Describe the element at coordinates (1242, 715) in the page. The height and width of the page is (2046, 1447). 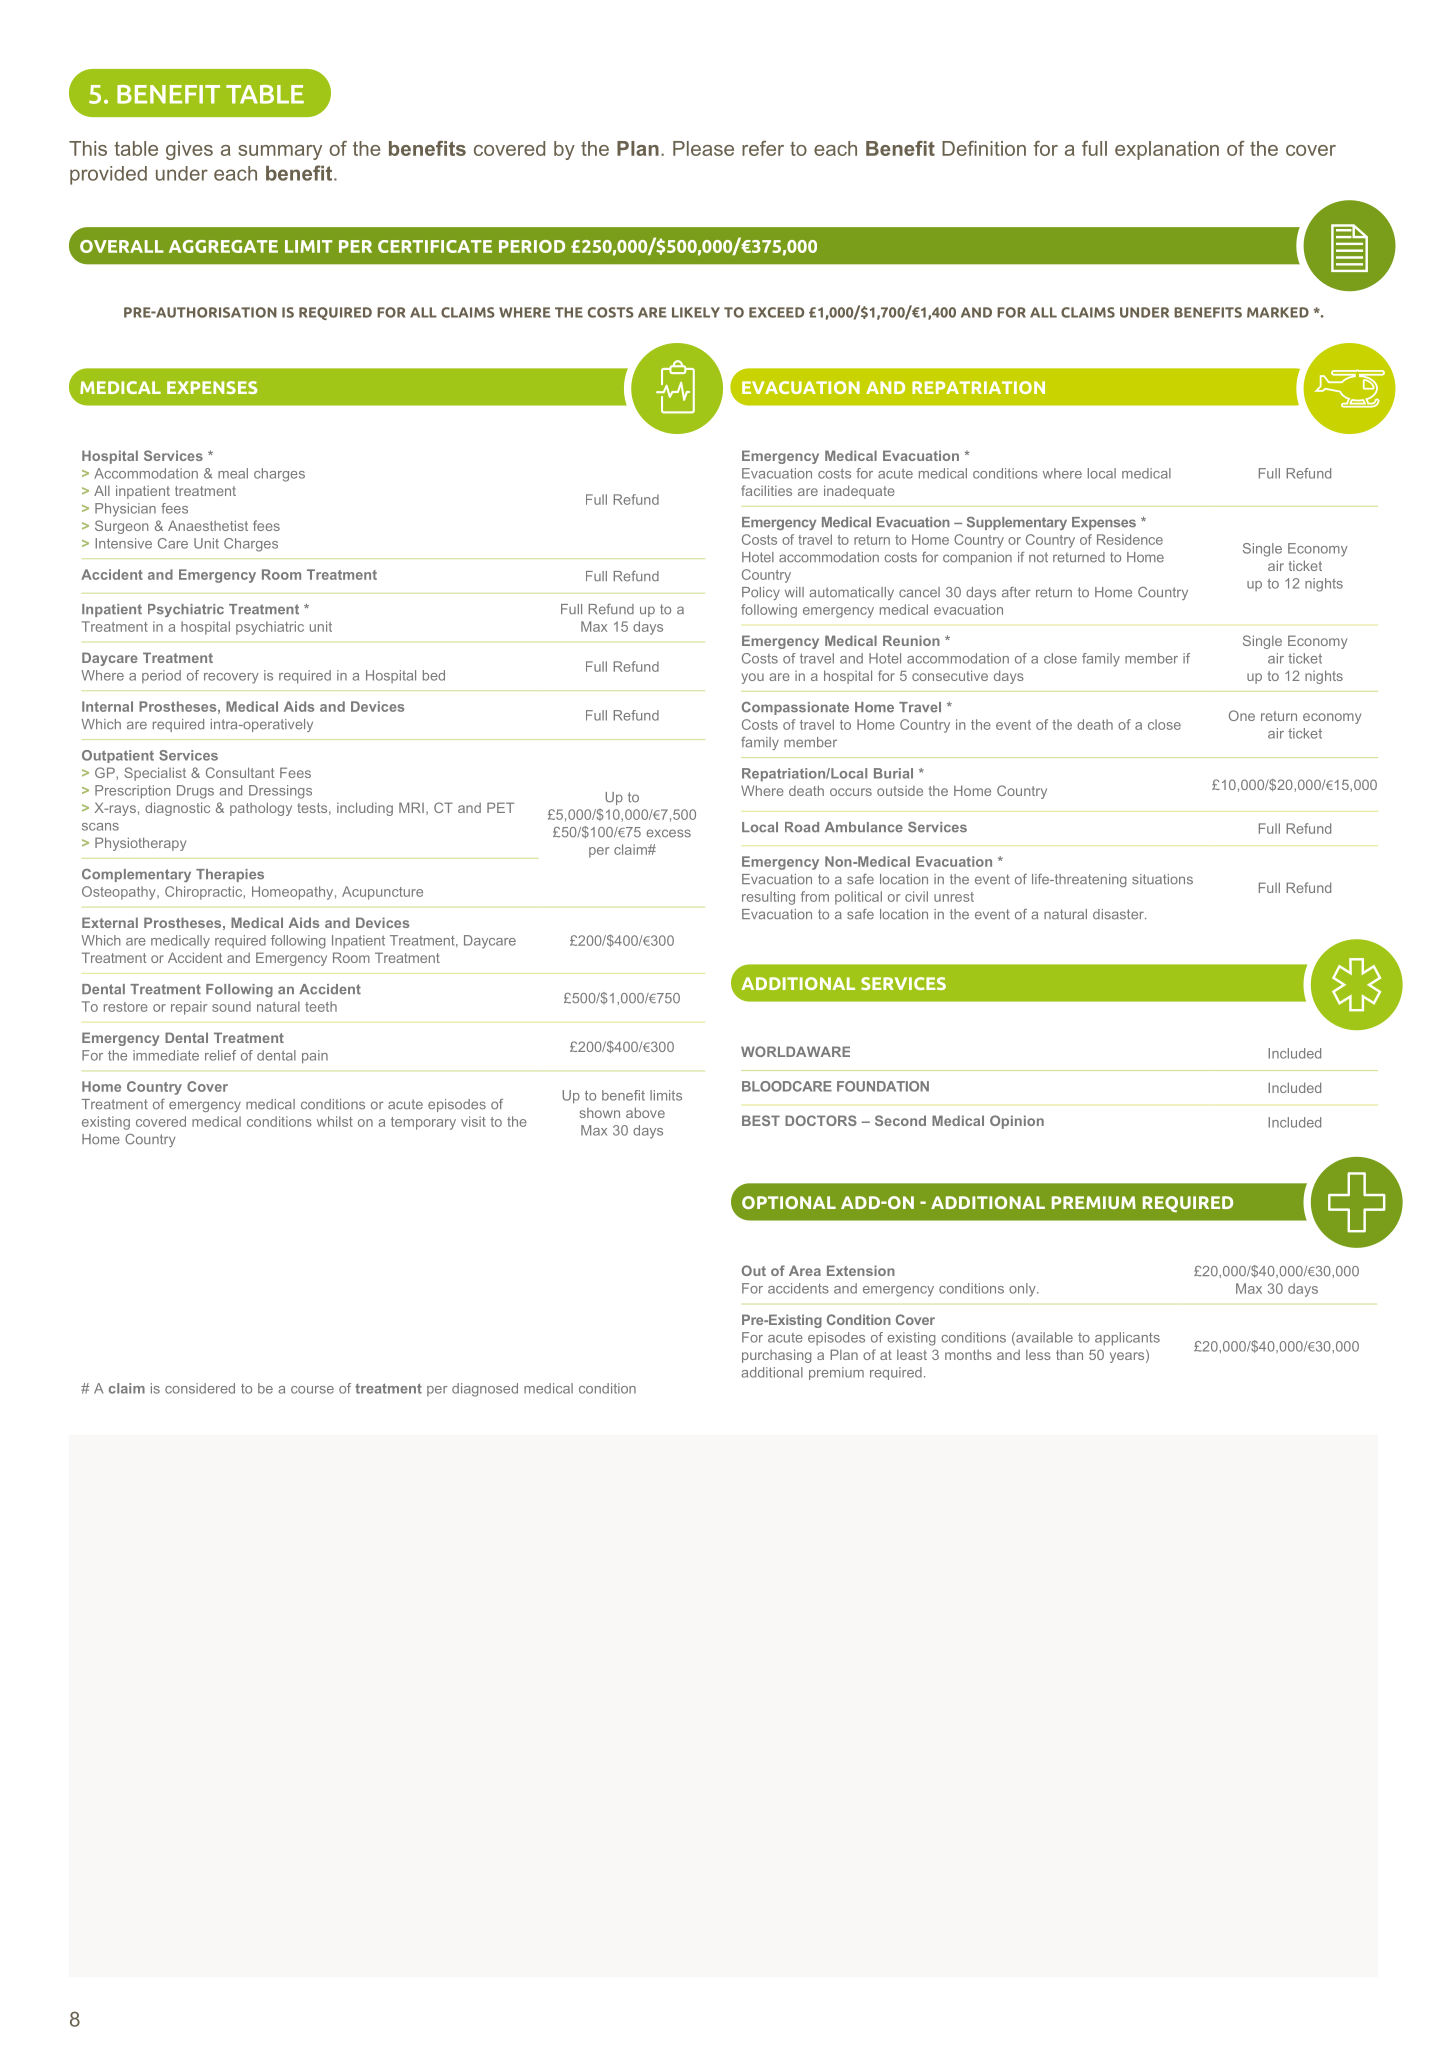
I see `One` at that location.
